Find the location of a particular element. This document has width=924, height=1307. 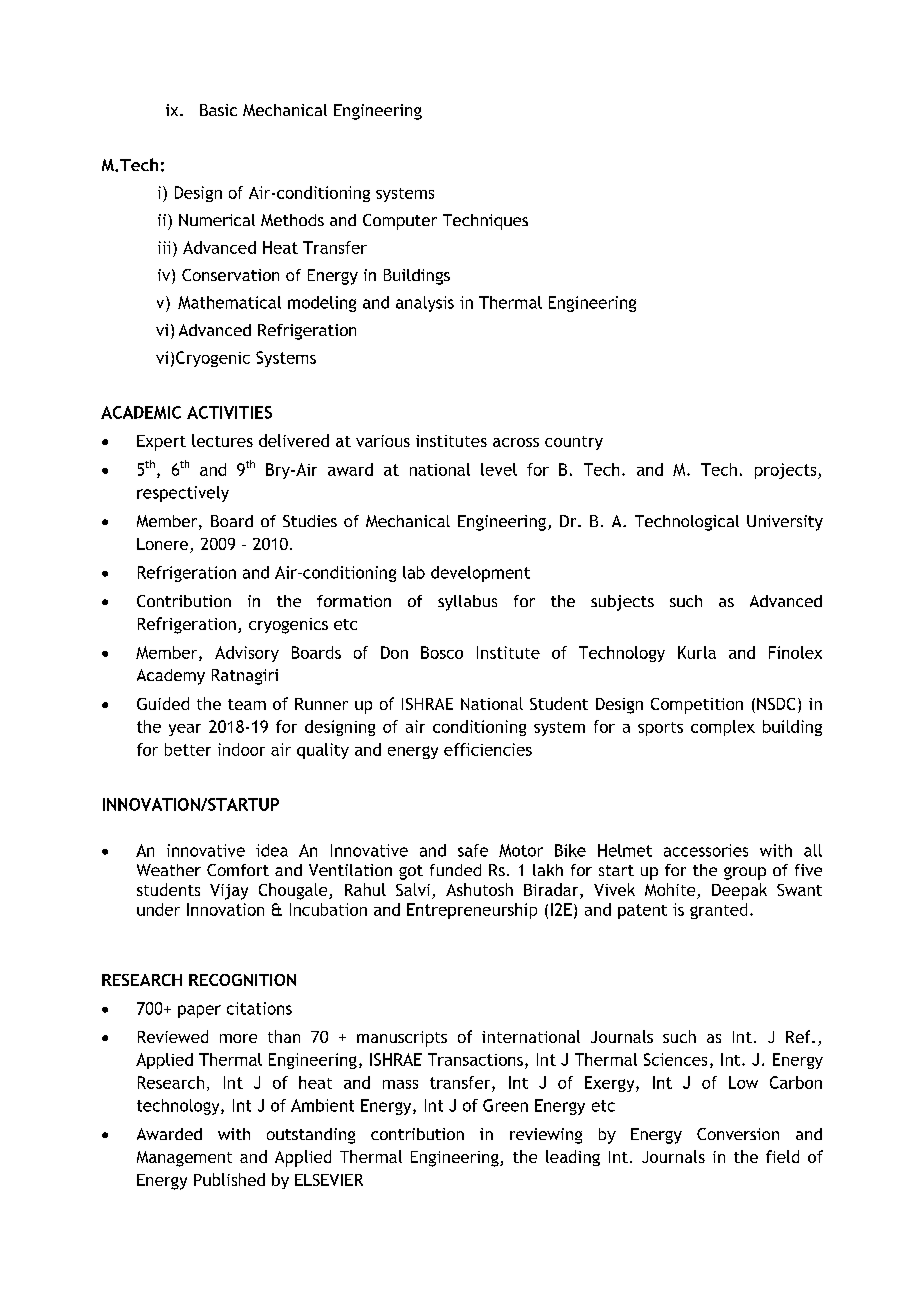

idea is located at coordinates (272, 850).
